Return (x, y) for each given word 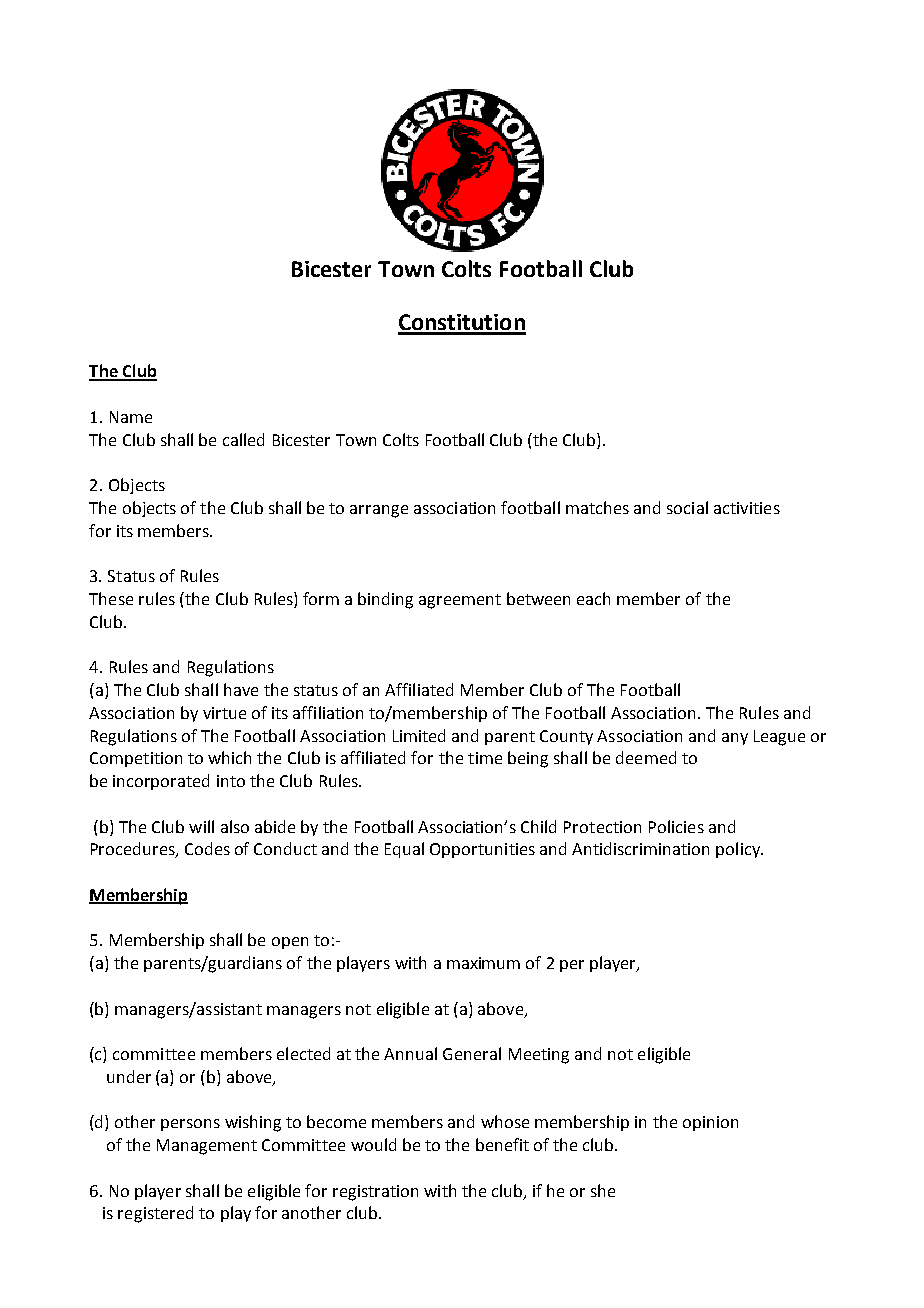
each (593, 598)
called (243, 439)
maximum (483, 963)
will (201, 826)
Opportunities (482, 850)
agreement (460, 601)
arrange (379, 511)
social (687, 507)
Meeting (539, 1056)
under (129, 1076)
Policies (676, 826)
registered (155, 1214)
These (111, 598)
